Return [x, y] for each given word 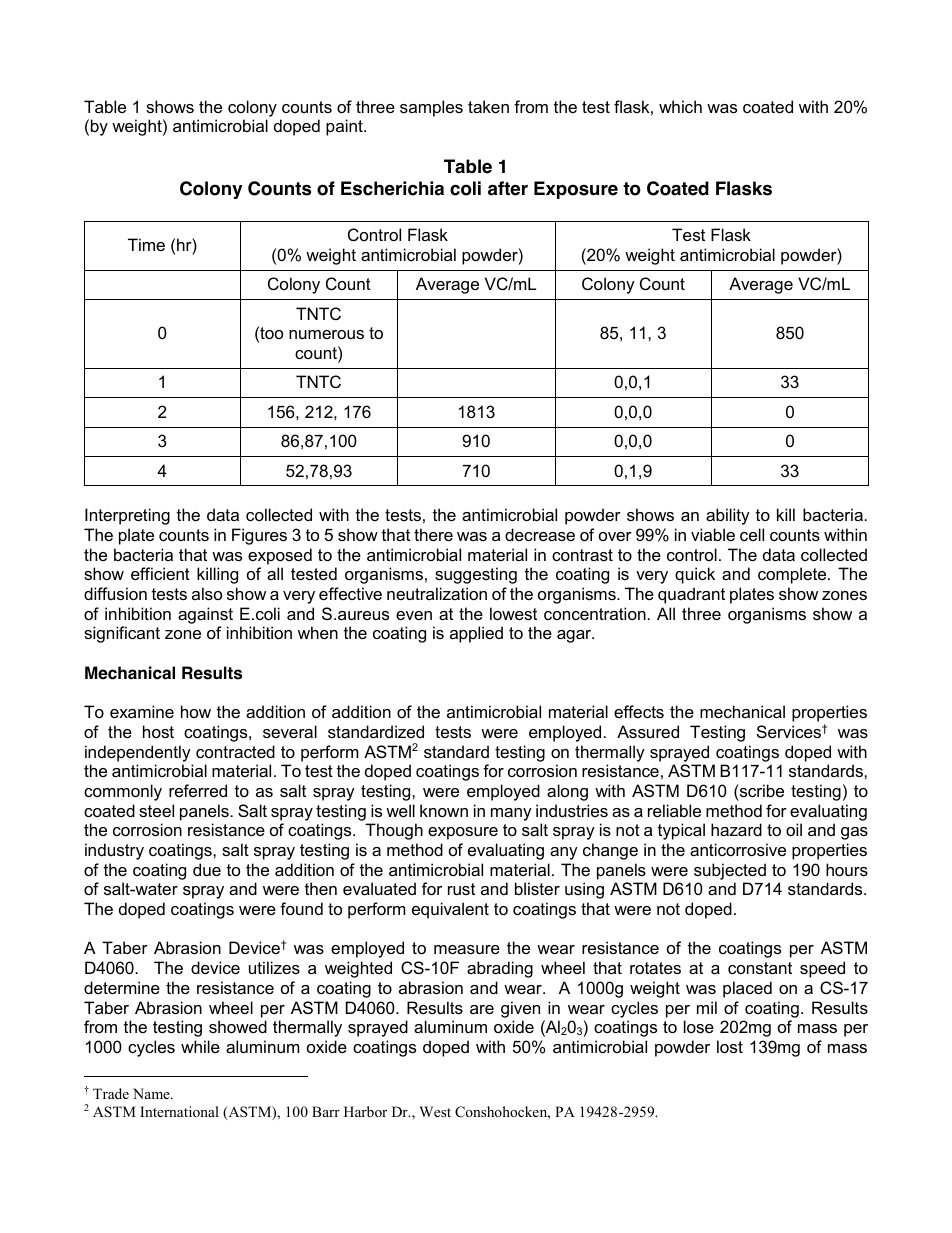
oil [794, 829]
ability [728, 516]
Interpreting [127, 516]
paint [345, 127]
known [444, 810]
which [680, 106]
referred [198, 790]
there [433, 534]
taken [488, 106]
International [179, 1111]
